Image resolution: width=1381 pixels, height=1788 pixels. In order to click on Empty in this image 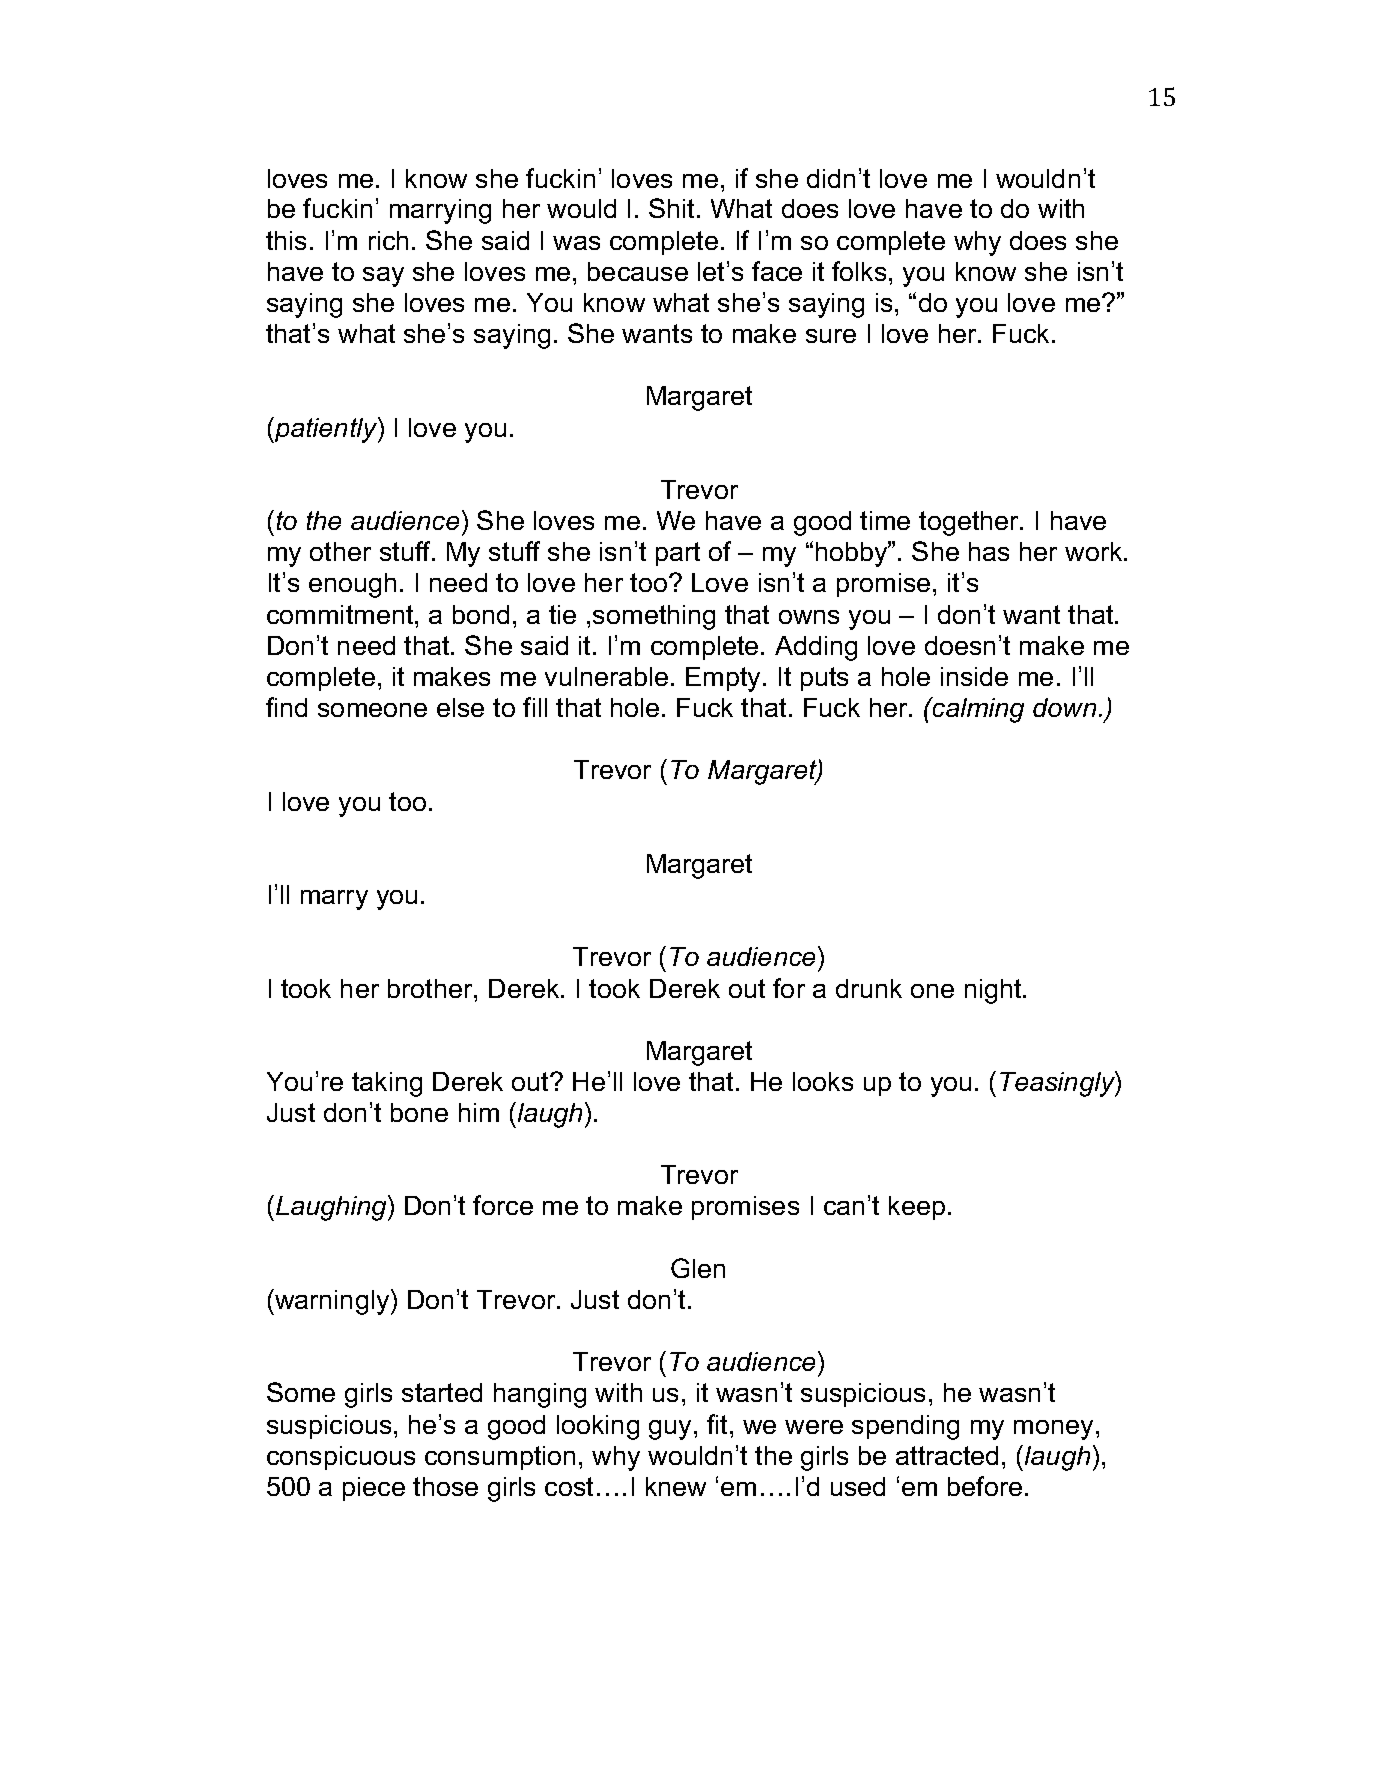, I will do `click(725, 679)`.
